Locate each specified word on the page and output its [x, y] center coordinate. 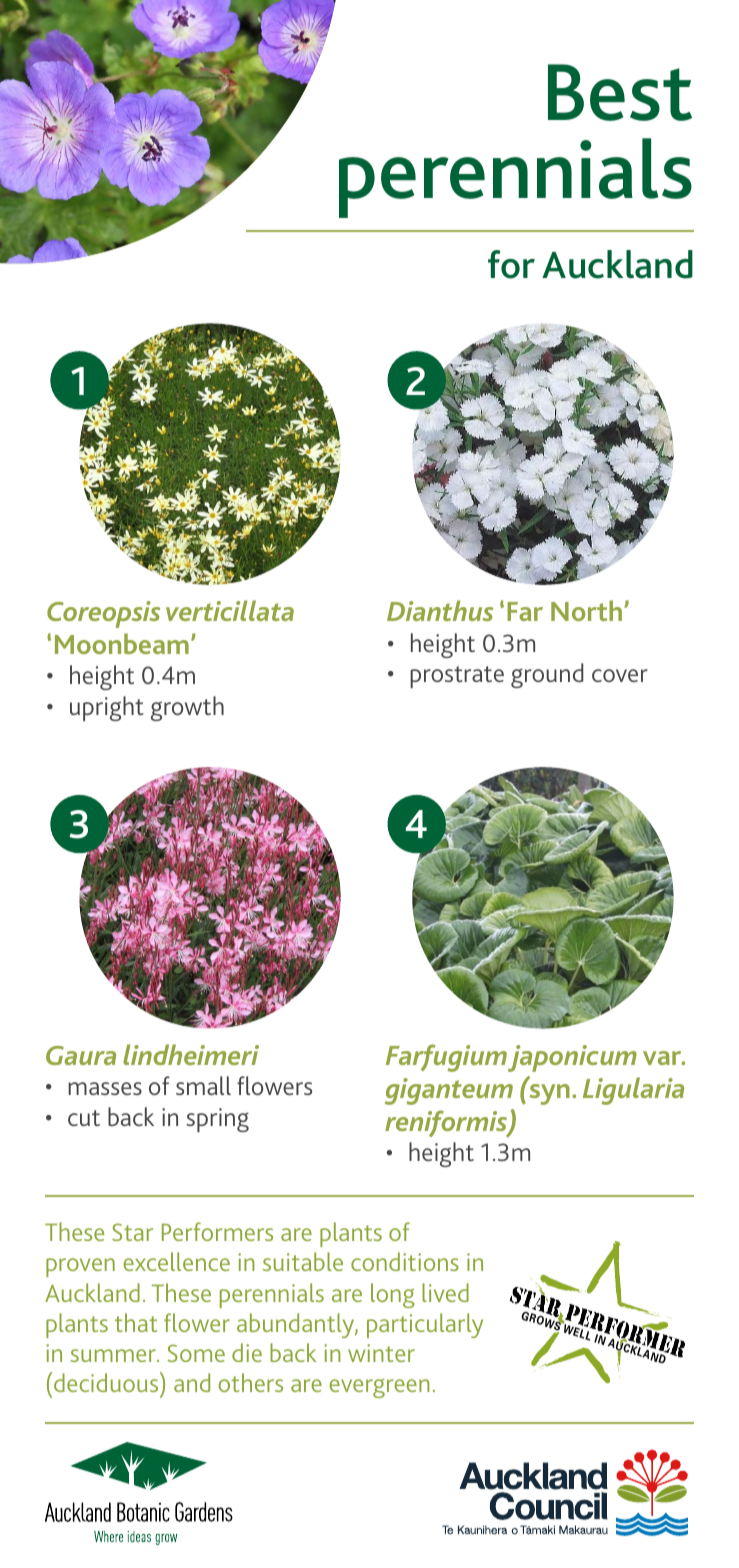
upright [106, 708]
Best [620, 92]
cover [620, 675]
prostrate [457, 677]
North [586, 610]
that [136, 1322]
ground [547, 675]
